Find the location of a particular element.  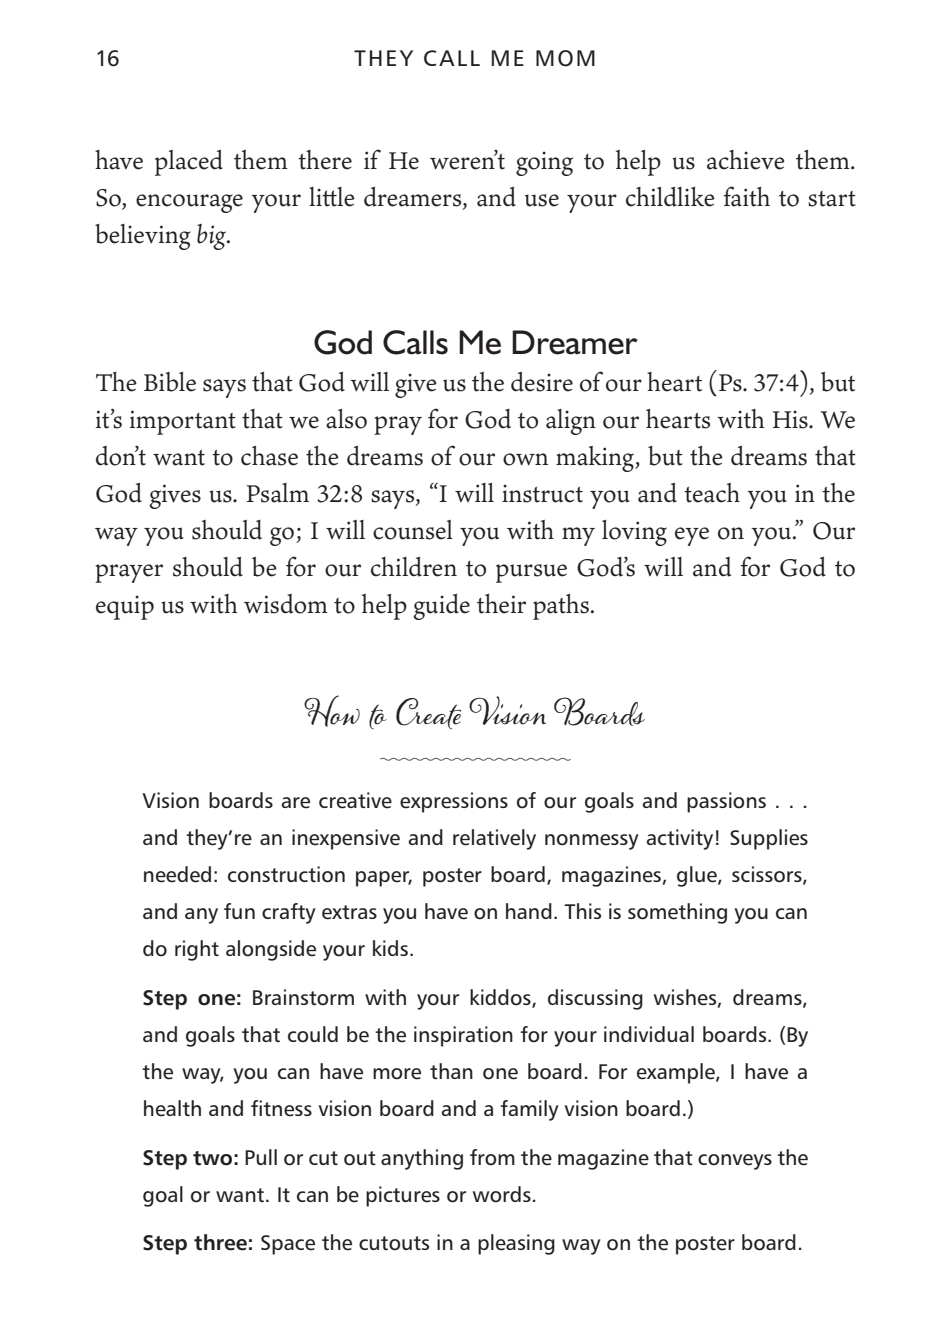

placed is located at coordinates (189, 163).
